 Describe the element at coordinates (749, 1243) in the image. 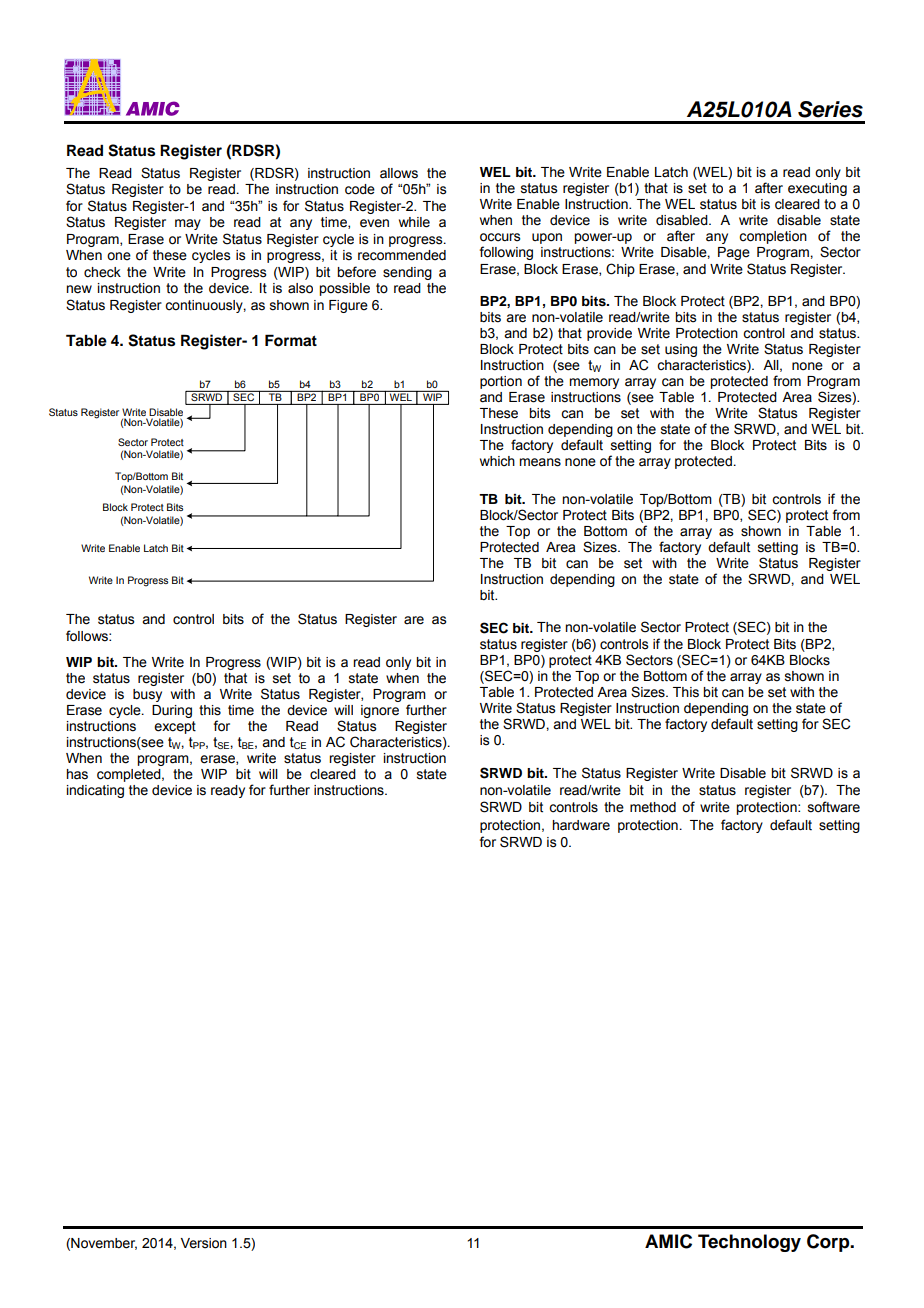

I see `Technology` at that location.
